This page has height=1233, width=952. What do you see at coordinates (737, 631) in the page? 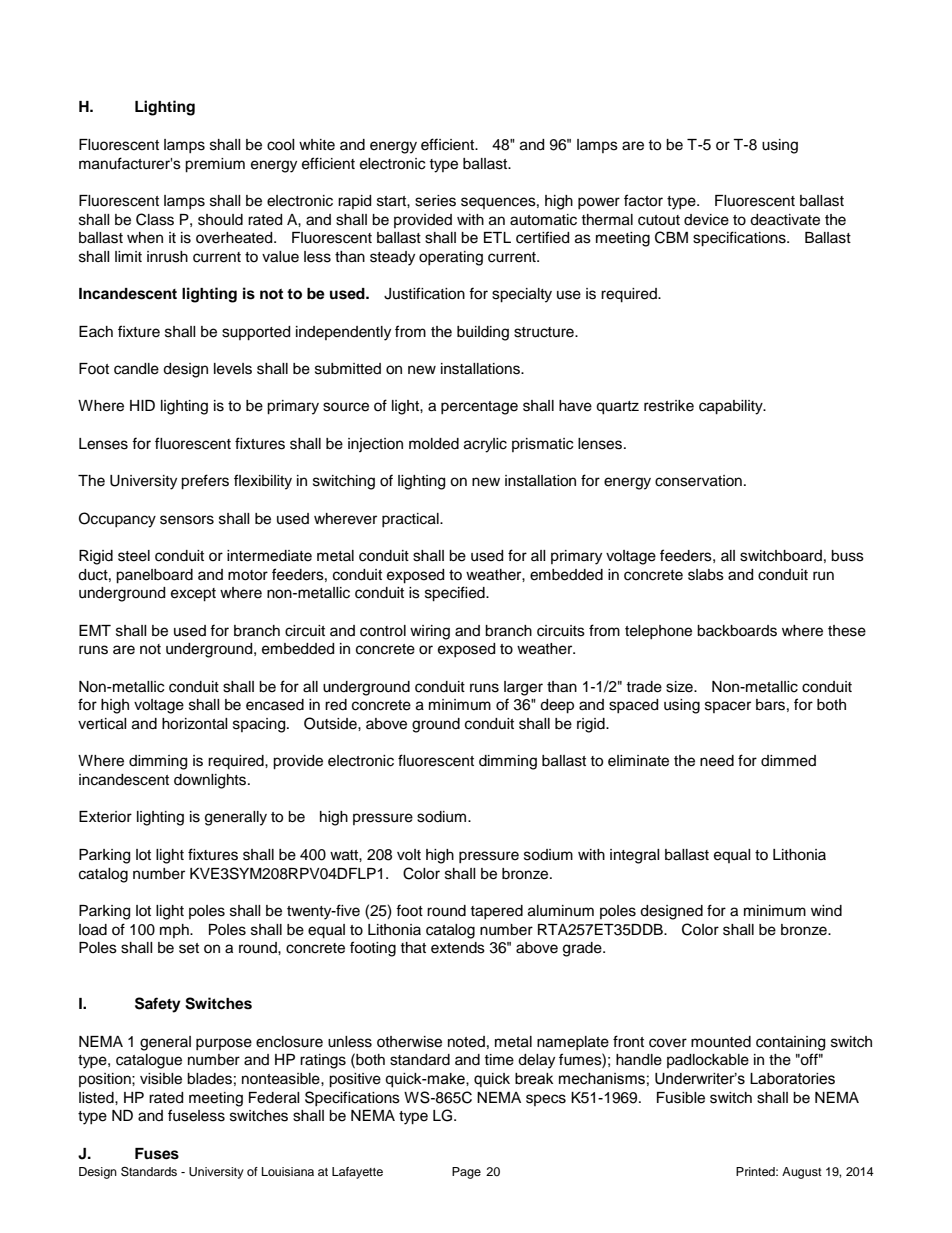
I see `backboards` at bounding box center [737, 631].
